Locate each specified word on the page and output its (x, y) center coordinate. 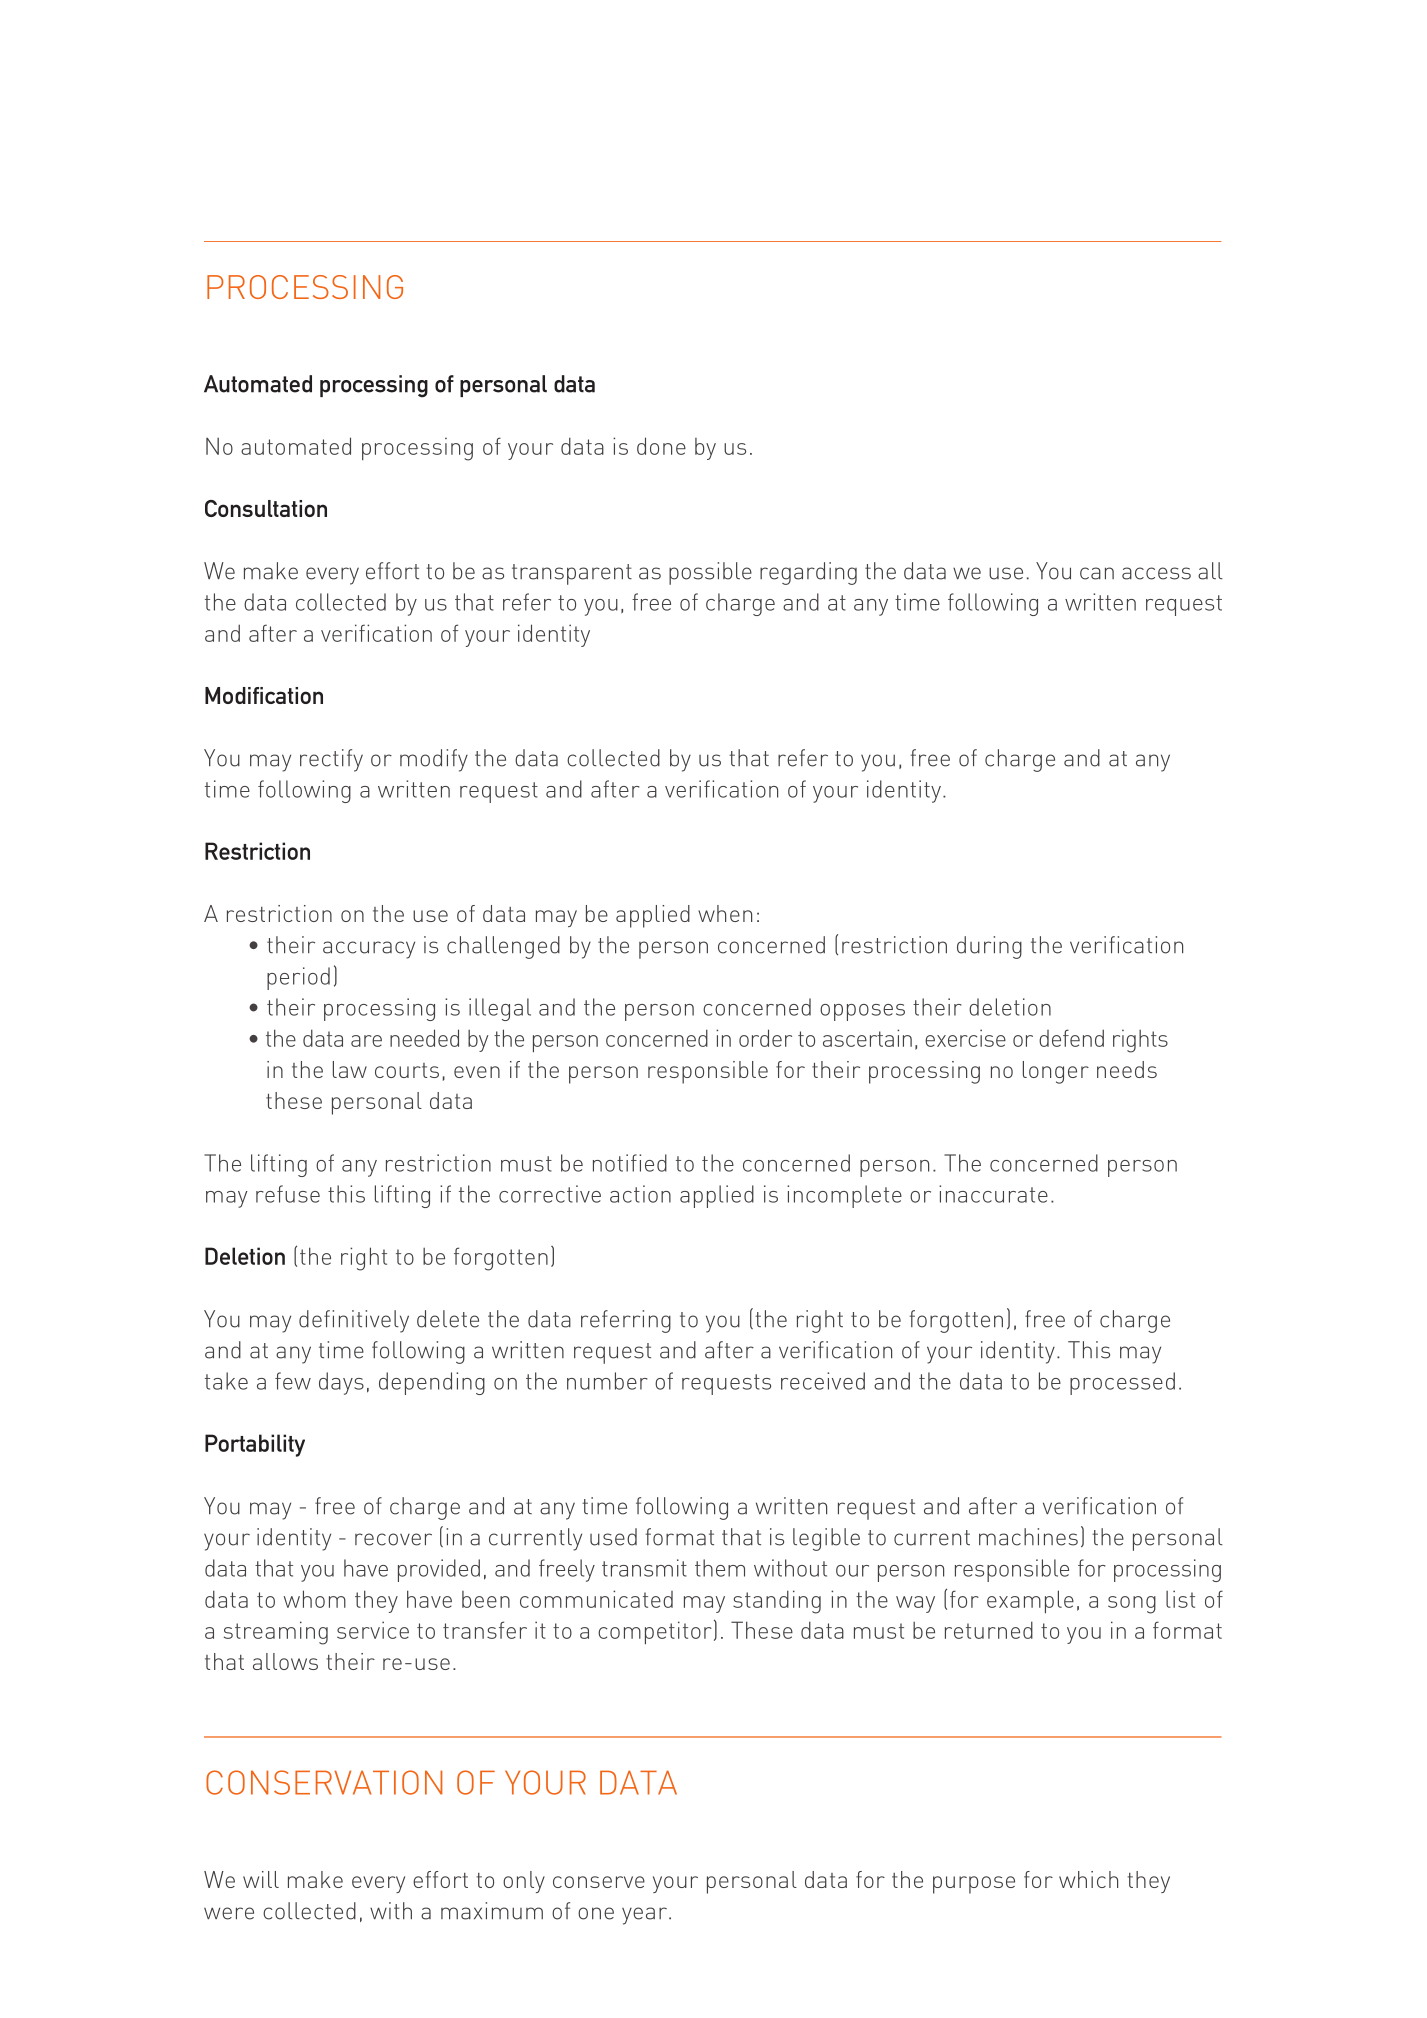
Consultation (266, 508)
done (661, 446)
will (261, 1879)
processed (1122, 1383)
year (644, 1916)
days (341, 1383)
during (989, 947)
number (607, 1381)
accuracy (369, 950)
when (725, 913)
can (1097, 573)
